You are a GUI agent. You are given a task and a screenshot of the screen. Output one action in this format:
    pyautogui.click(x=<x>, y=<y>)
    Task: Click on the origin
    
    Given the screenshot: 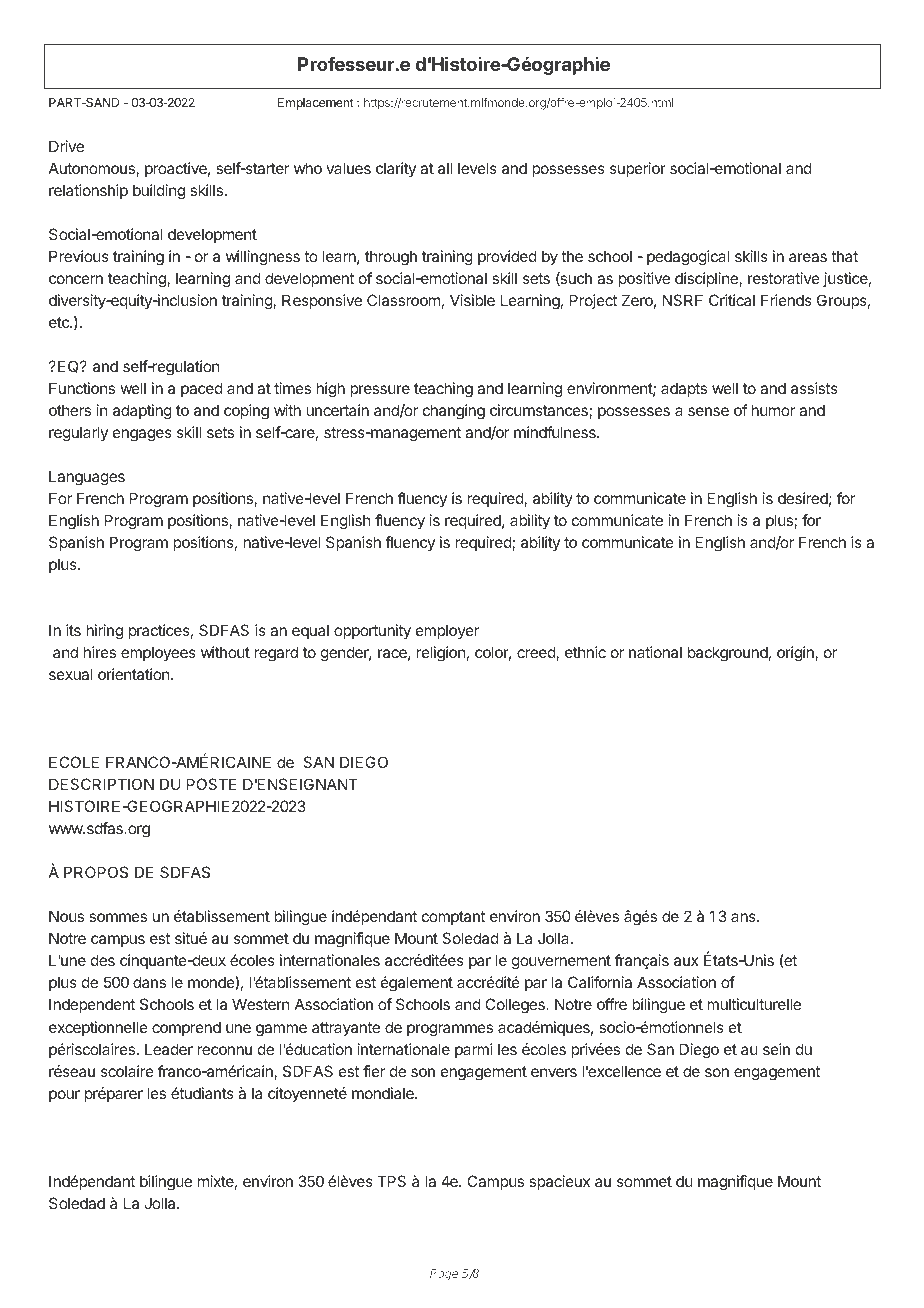 What is the action you would take?
    pyautogui.click(x=796, y=654)
